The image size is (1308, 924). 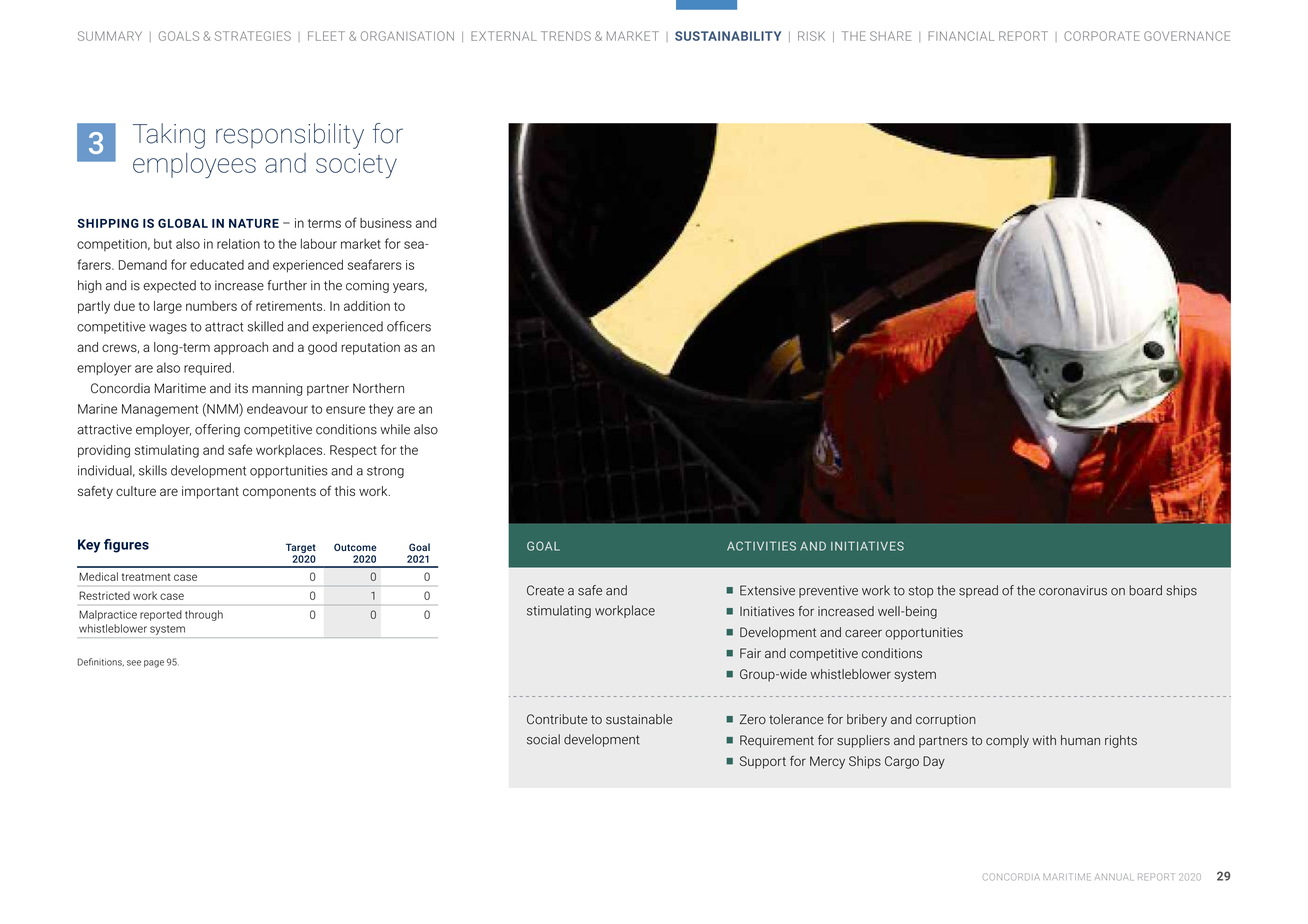 I want to click on page, so click(x=154, y=664).
